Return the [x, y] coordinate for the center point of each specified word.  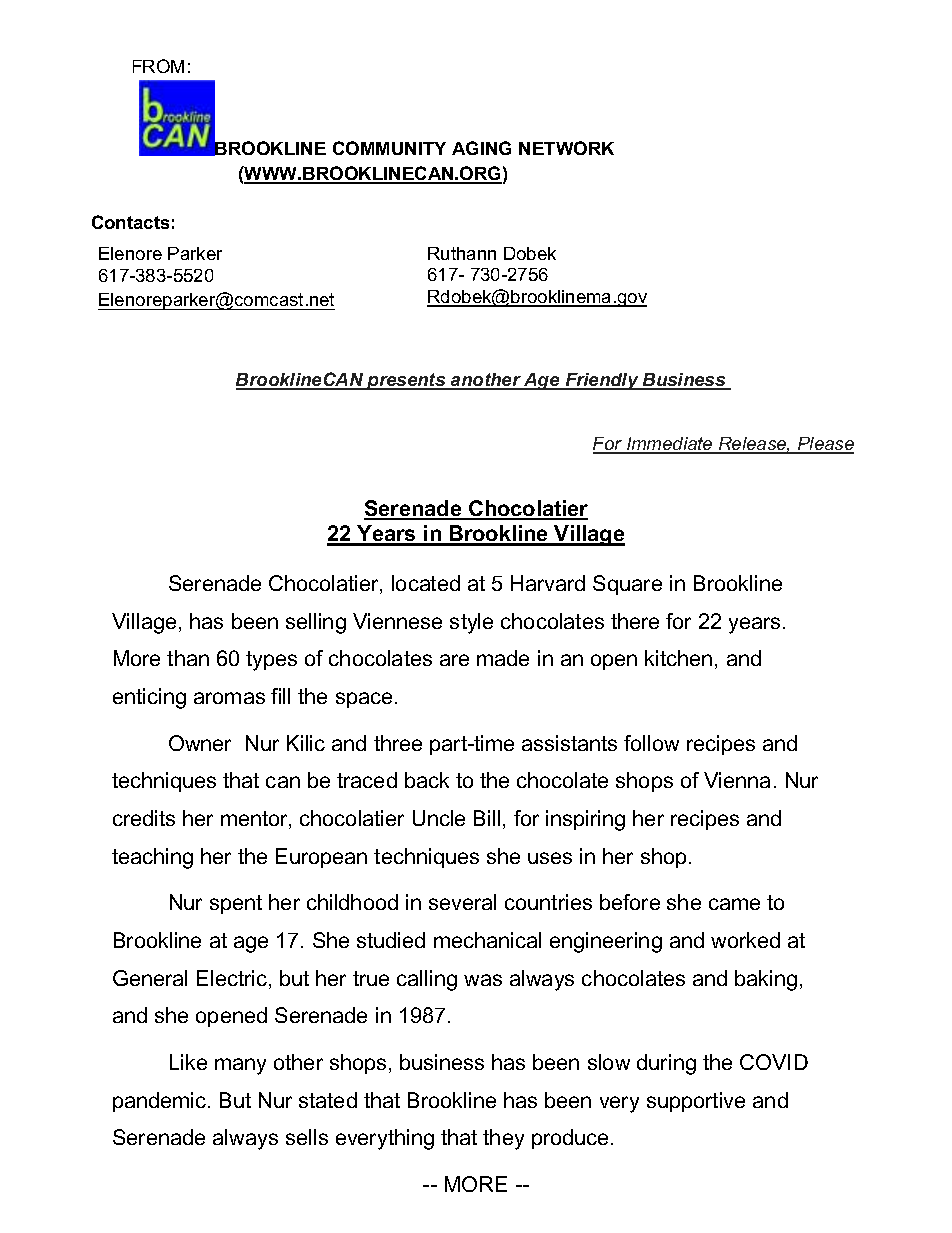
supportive [696, 1102]
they [503, 1139]
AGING [481, 148]
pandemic [161, 1102]
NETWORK [566, 148]
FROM [158, 66]
